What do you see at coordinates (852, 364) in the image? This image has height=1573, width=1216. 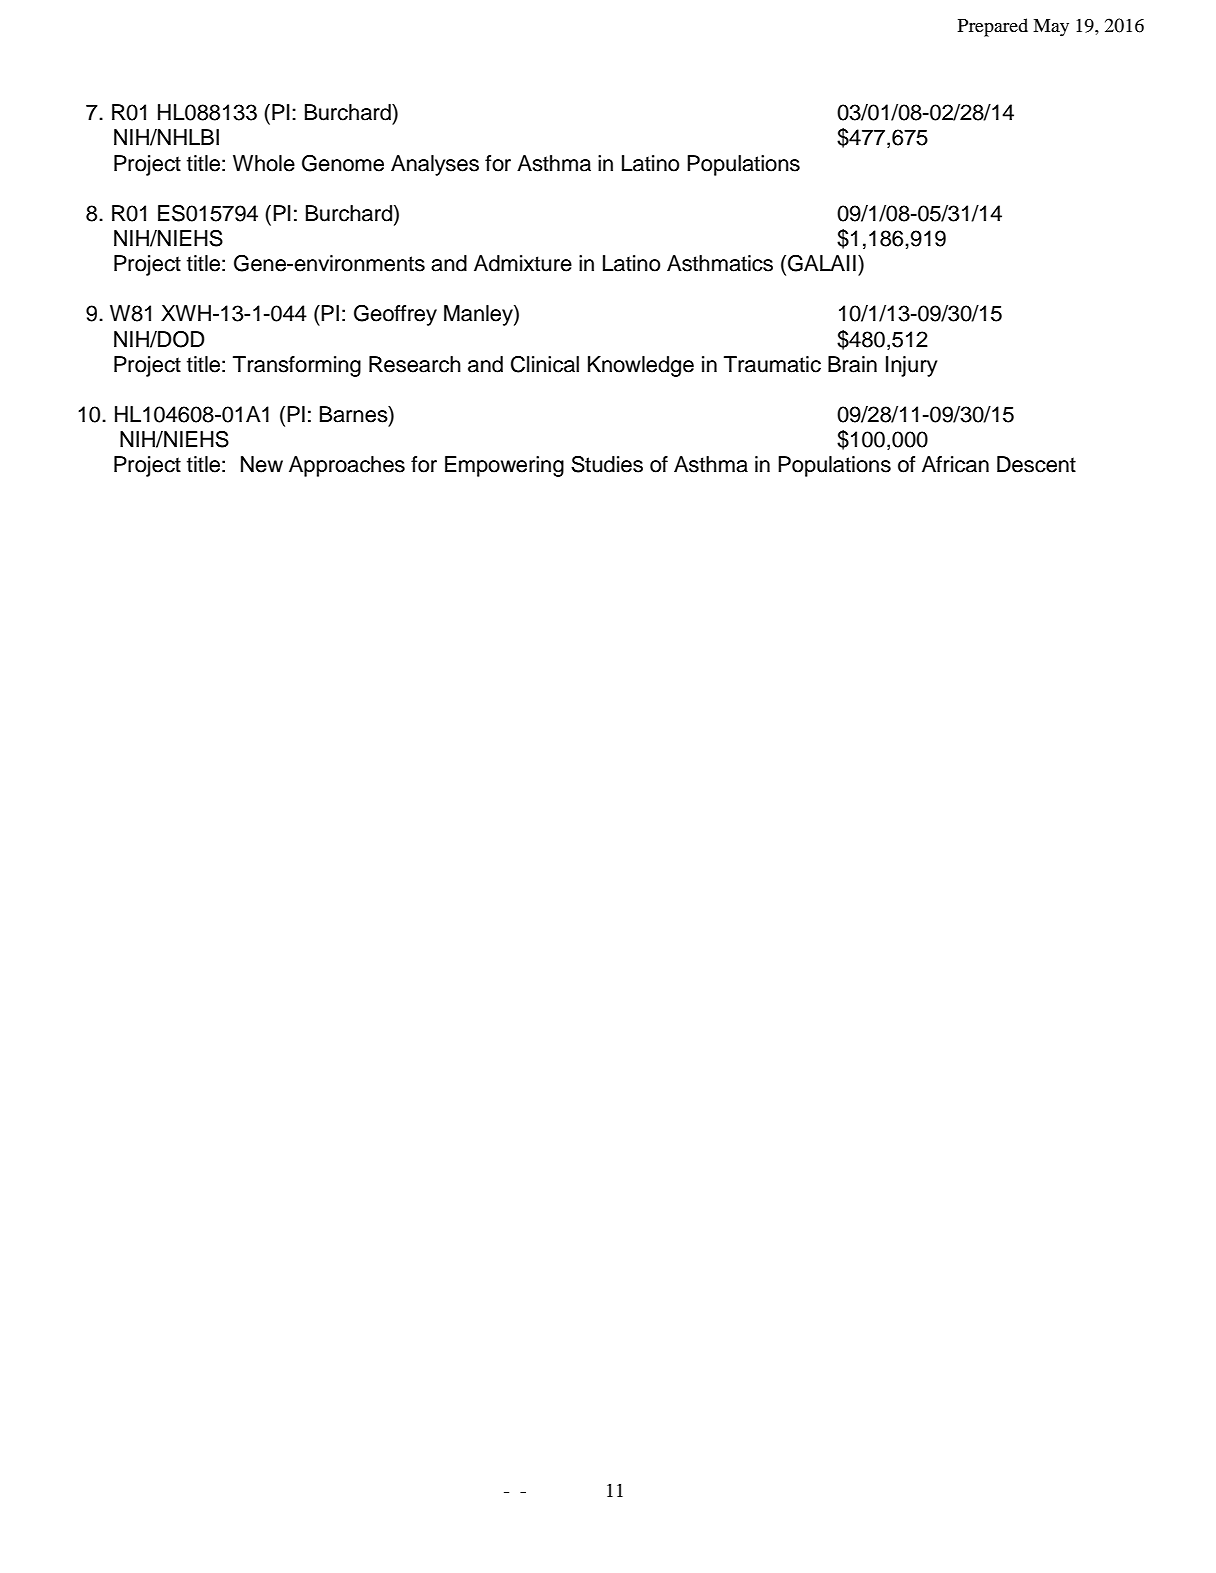 I see `Brain` at bounding box center [852, 364].
